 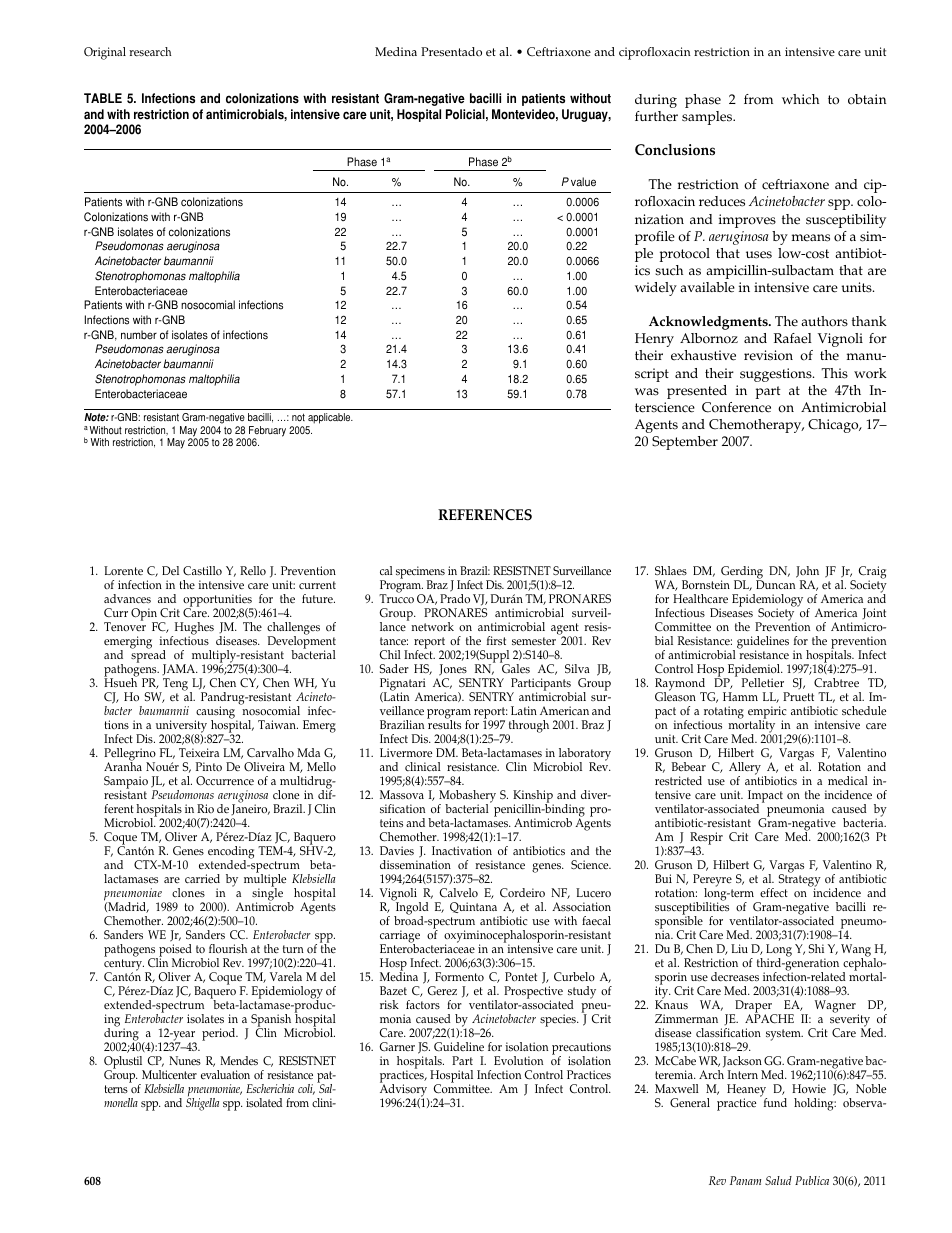 What do you see at coordinates (800, 99) in the page?
I see `which` at bounding box center [800, 99].
